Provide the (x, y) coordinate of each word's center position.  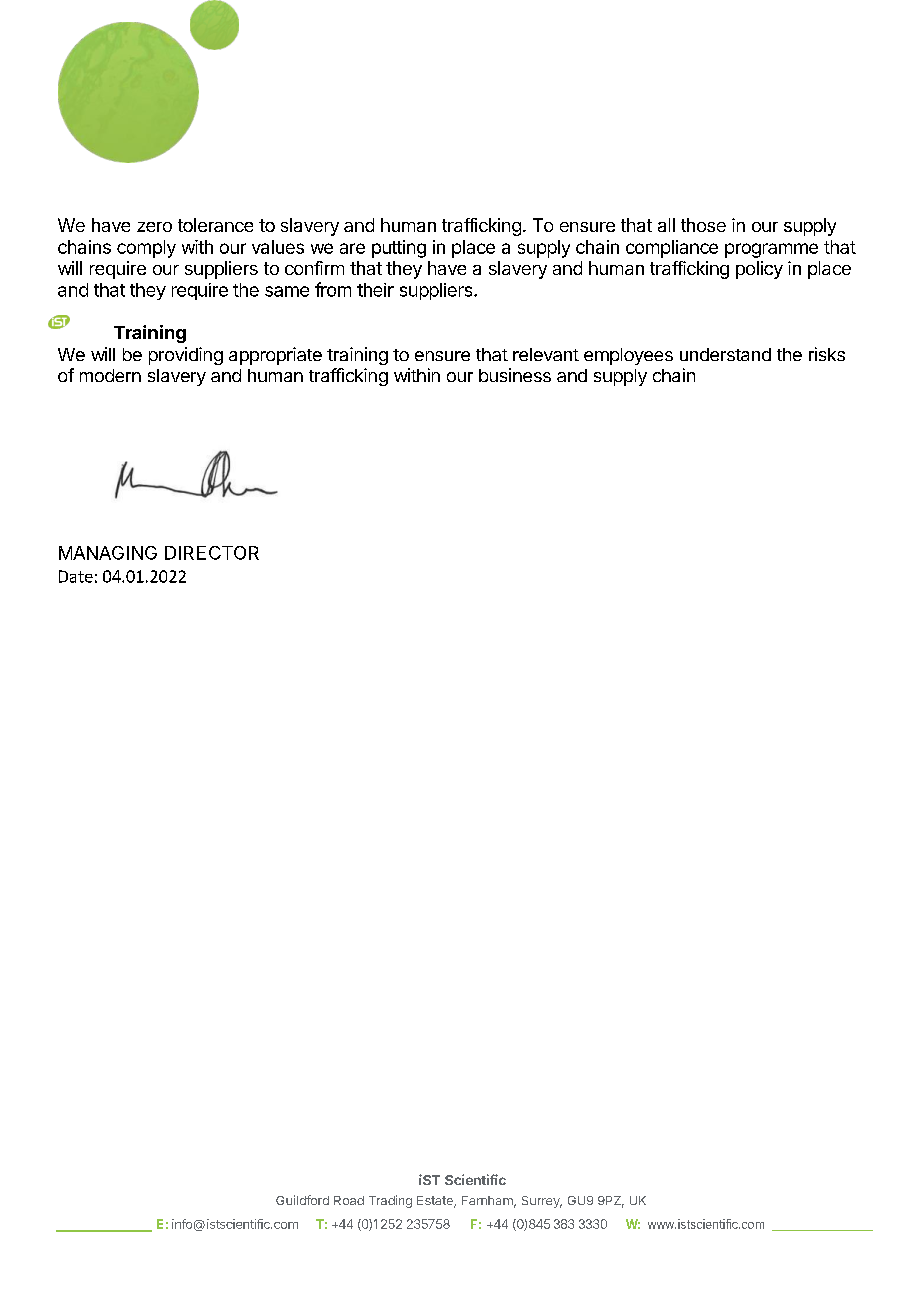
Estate (436, 1202)
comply (146, 249)
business (515, 375)
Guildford (302, 1200)
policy (759, 270)
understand (725, 354)
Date (76, 576)
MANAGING (108, 553)
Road (349, 1200)
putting (399, 249)
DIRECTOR (212, 553)
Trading (390, 1201)
